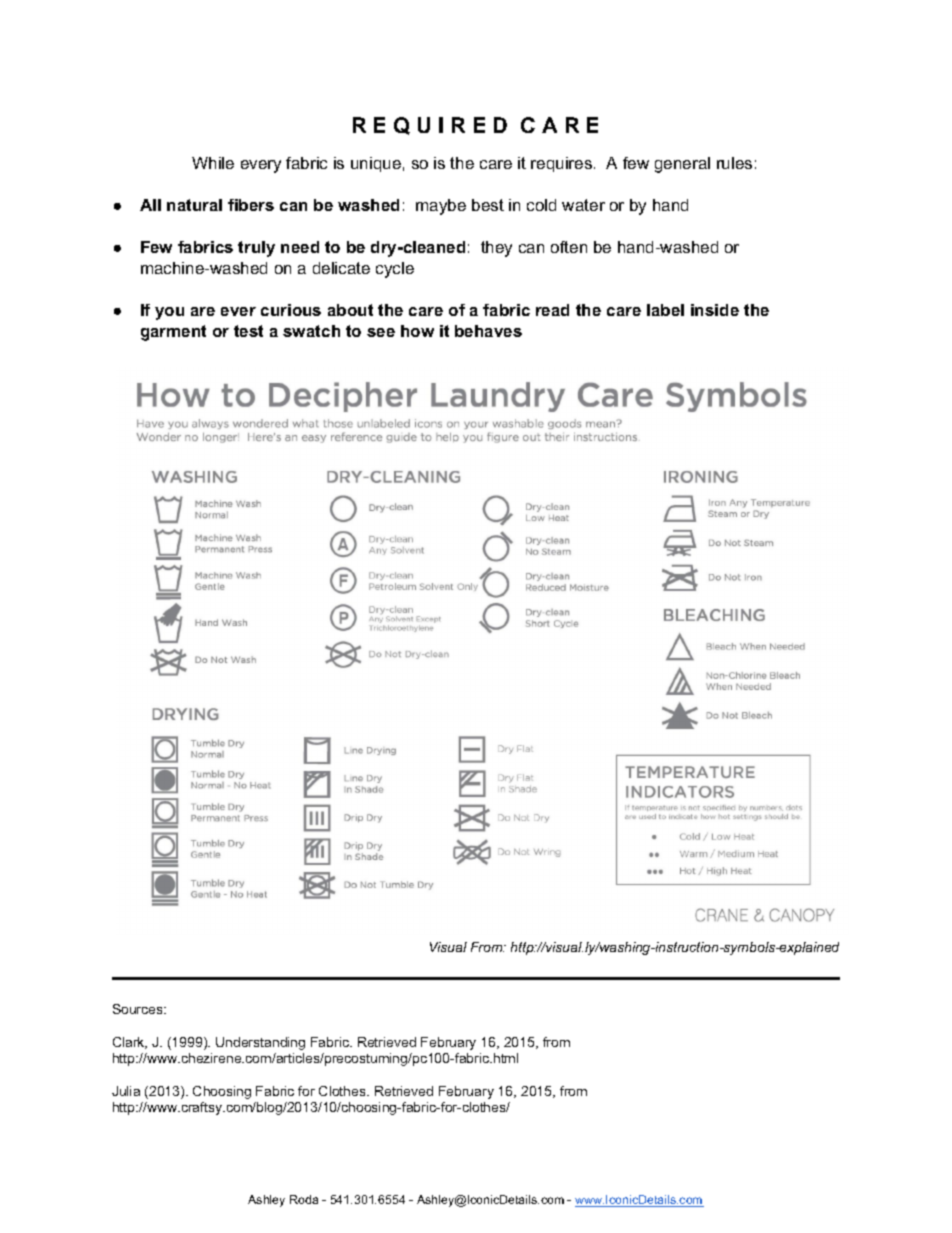 This document has width=952, height=1233. I want to click on label, so click(665, 310).
